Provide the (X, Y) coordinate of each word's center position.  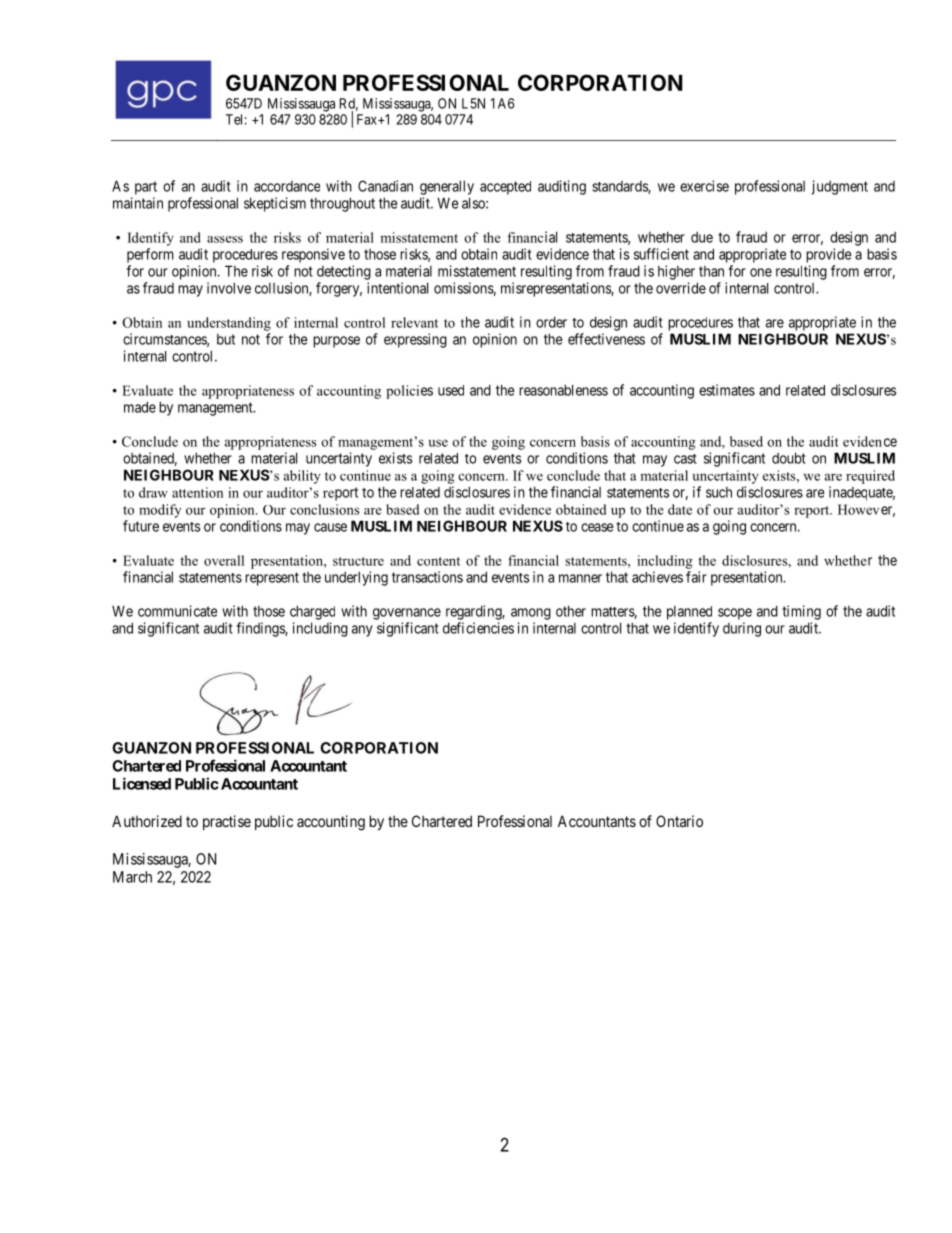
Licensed (142, 783)
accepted (505, 188)
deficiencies (478, 628)
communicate (177, 611)
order (551, 322)
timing (801, 612)
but (226, 339)
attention (197, 492)
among (531, 614)
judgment (840, 187)
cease (597, 527)
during (742, 629)
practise (227, 822)
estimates (727, 390)
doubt (789, 458)
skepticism (275, 204)
